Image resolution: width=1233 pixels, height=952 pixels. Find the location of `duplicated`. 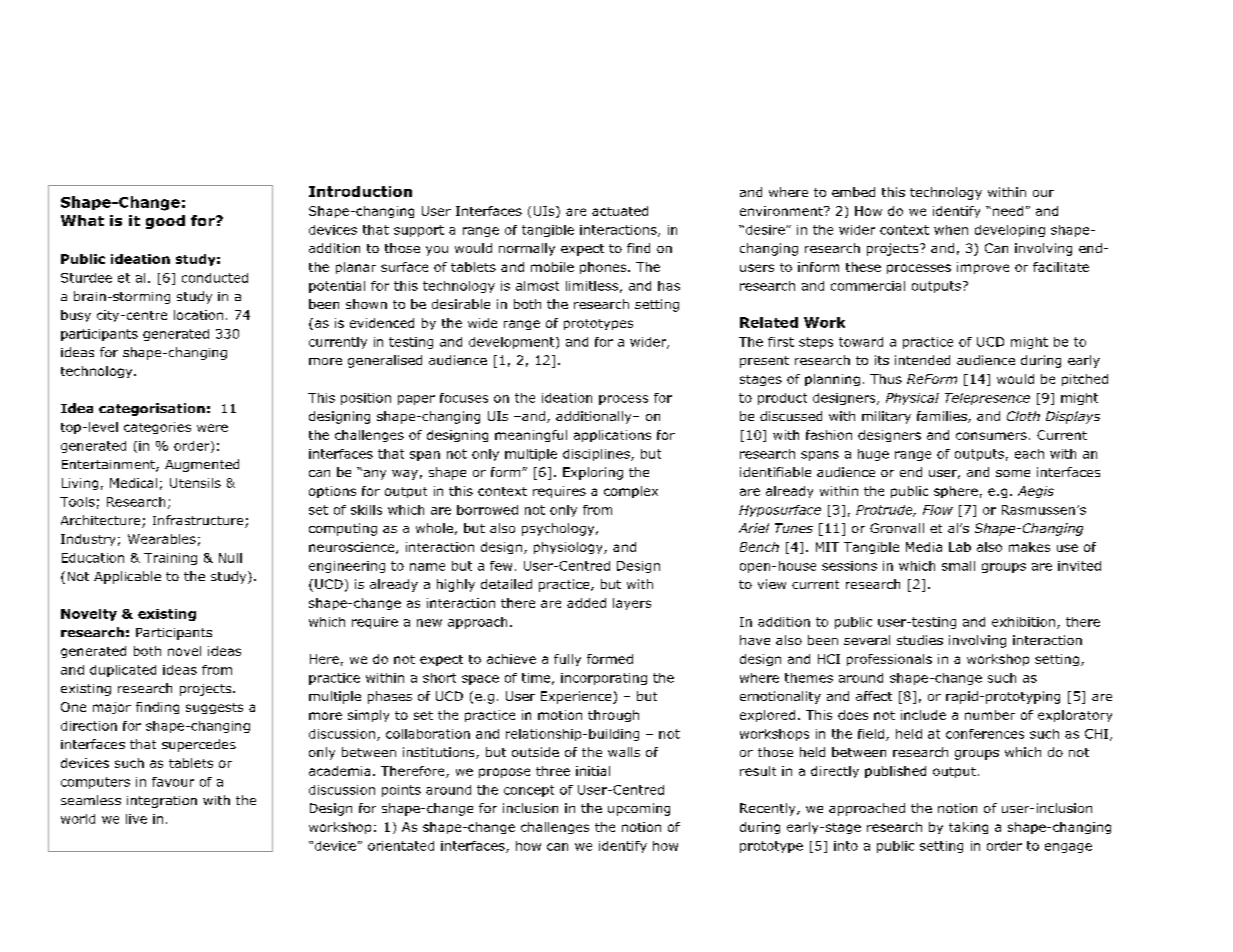

duplicated is located at coordinates (123, 671).
